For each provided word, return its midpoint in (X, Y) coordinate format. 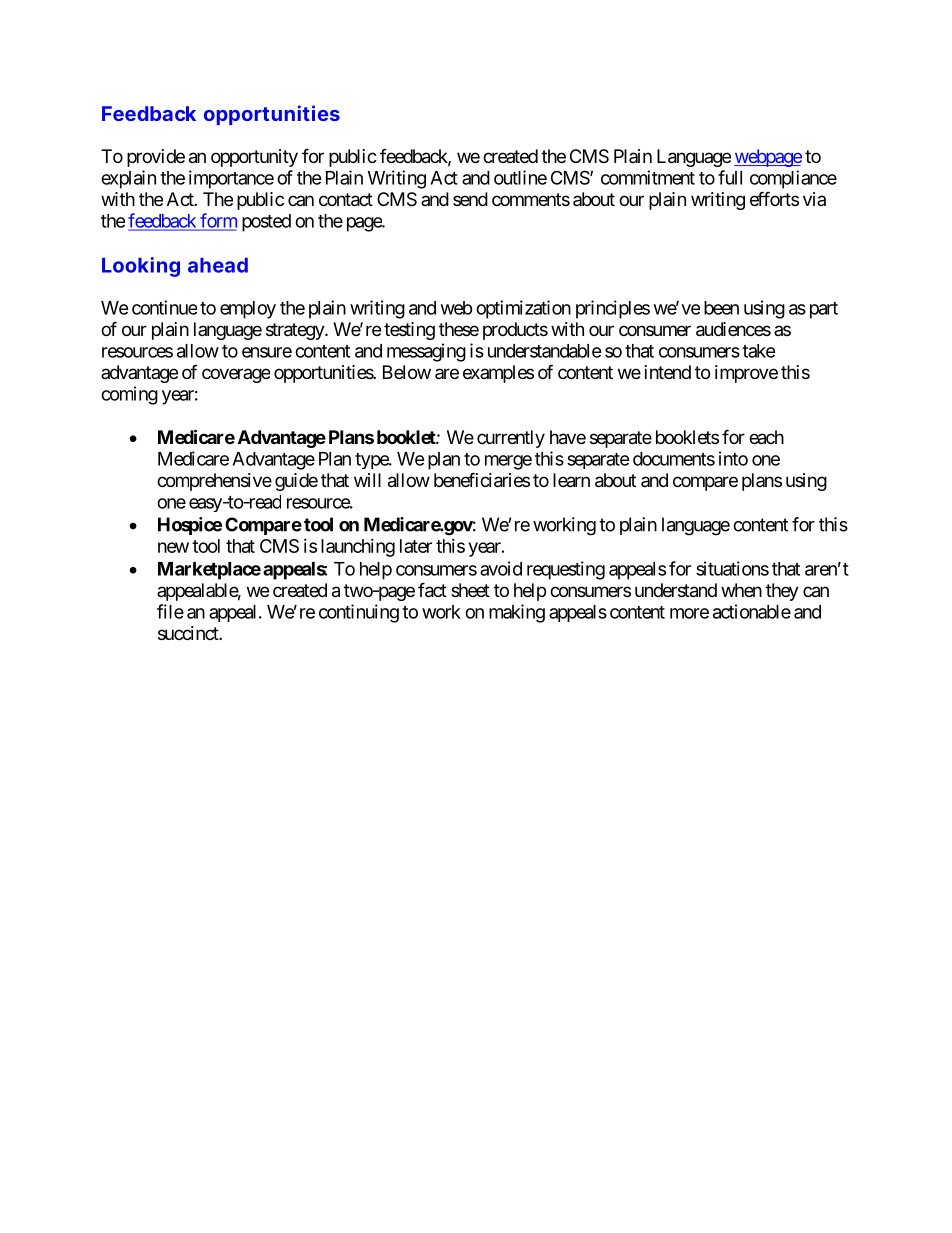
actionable (752, 611)
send (470, 199)
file (170, 611)
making (517, 613)
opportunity (254, 158)
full (730, 177)
